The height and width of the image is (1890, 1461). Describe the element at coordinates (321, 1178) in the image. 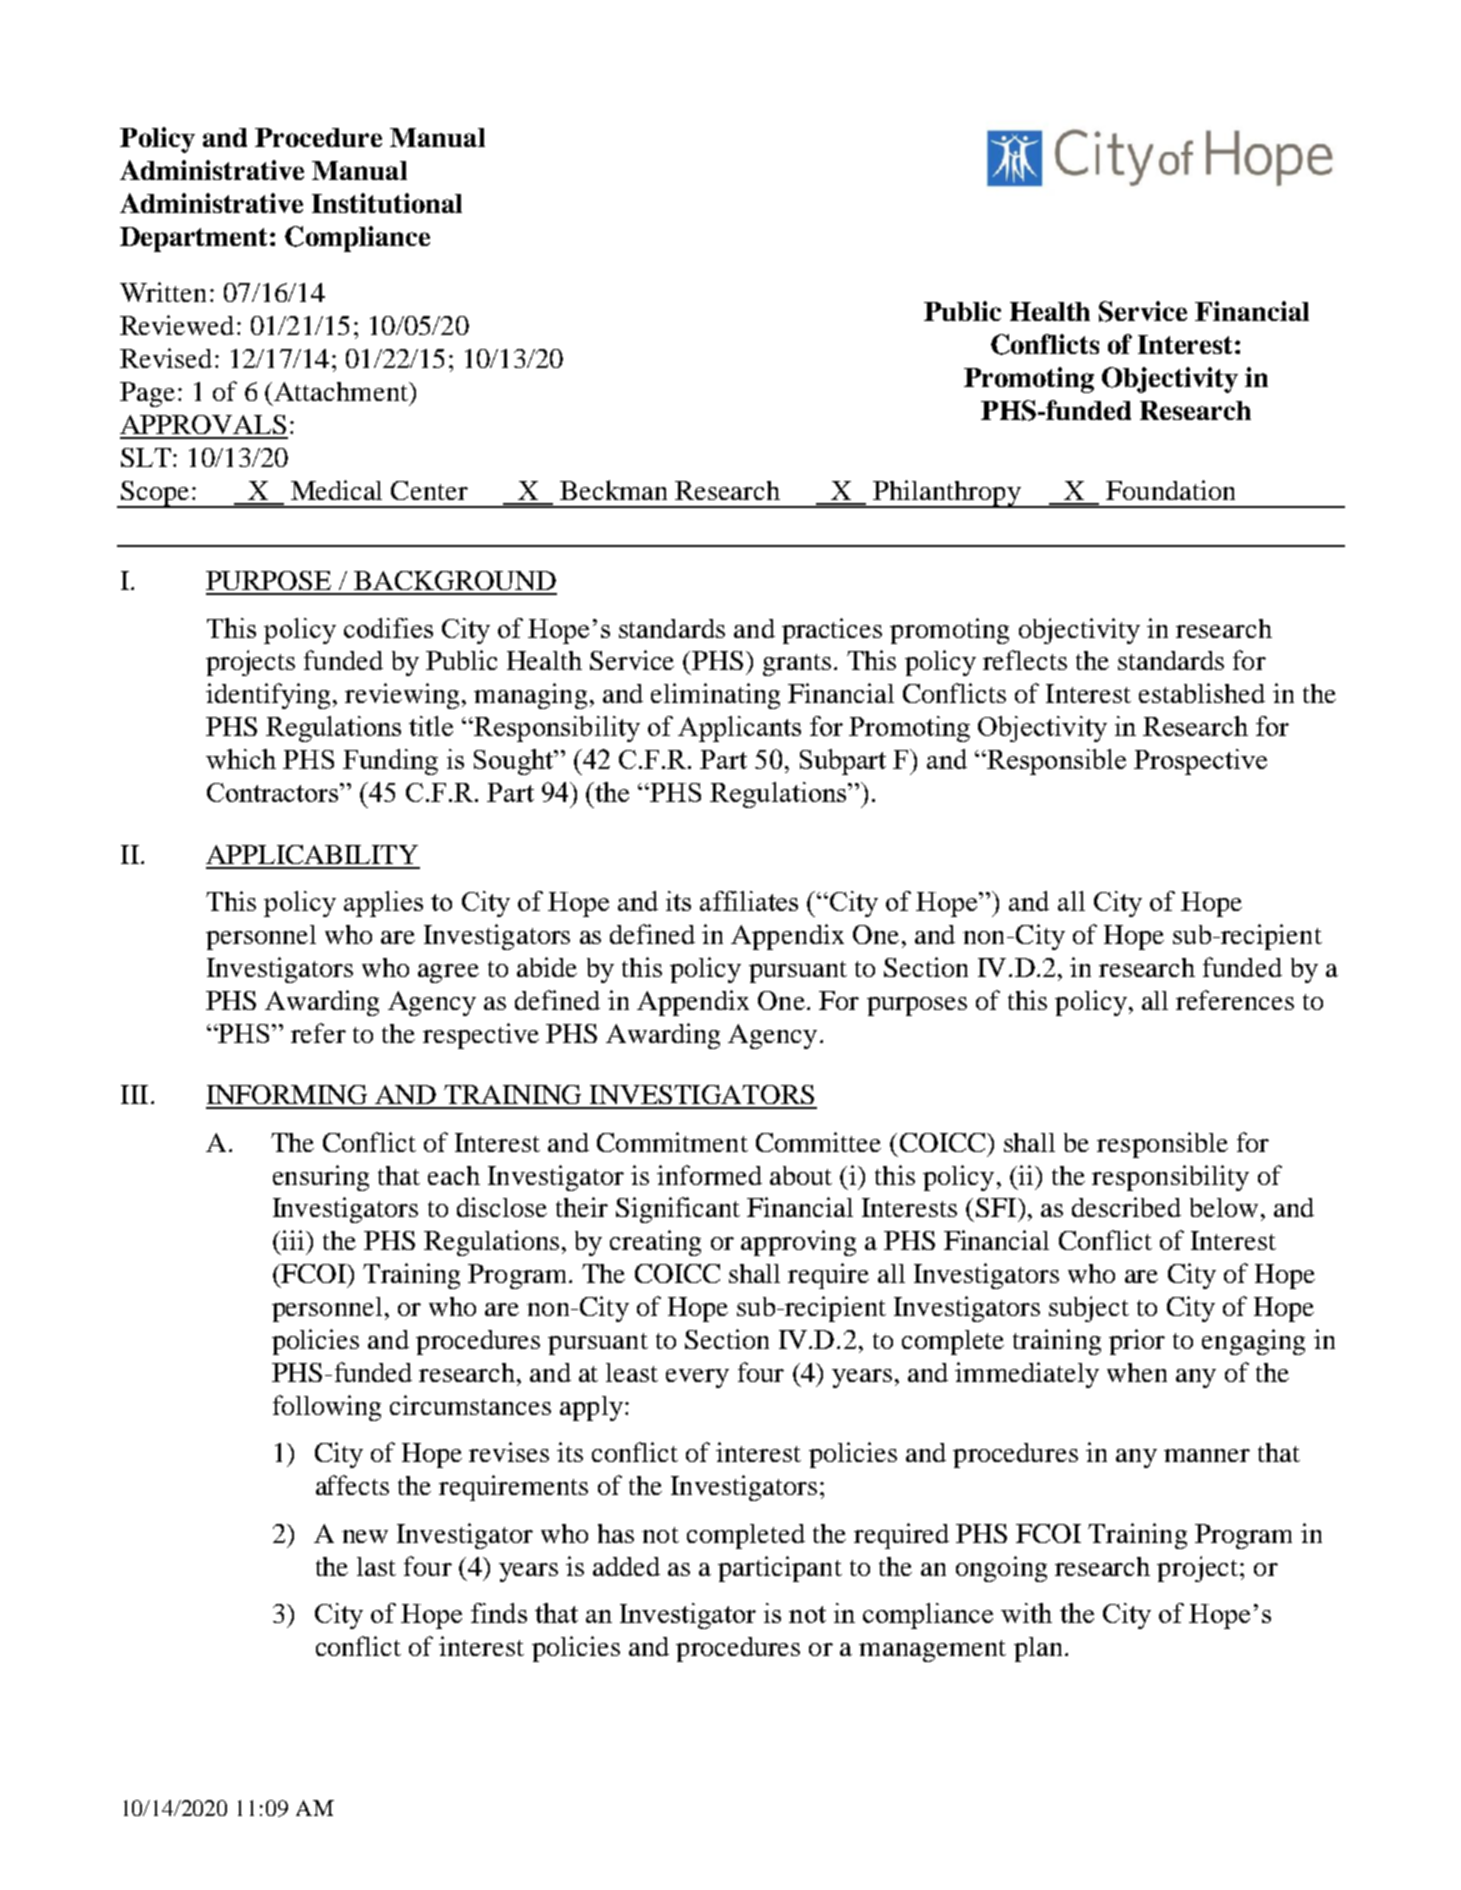

I see `ensuring` at that location.
